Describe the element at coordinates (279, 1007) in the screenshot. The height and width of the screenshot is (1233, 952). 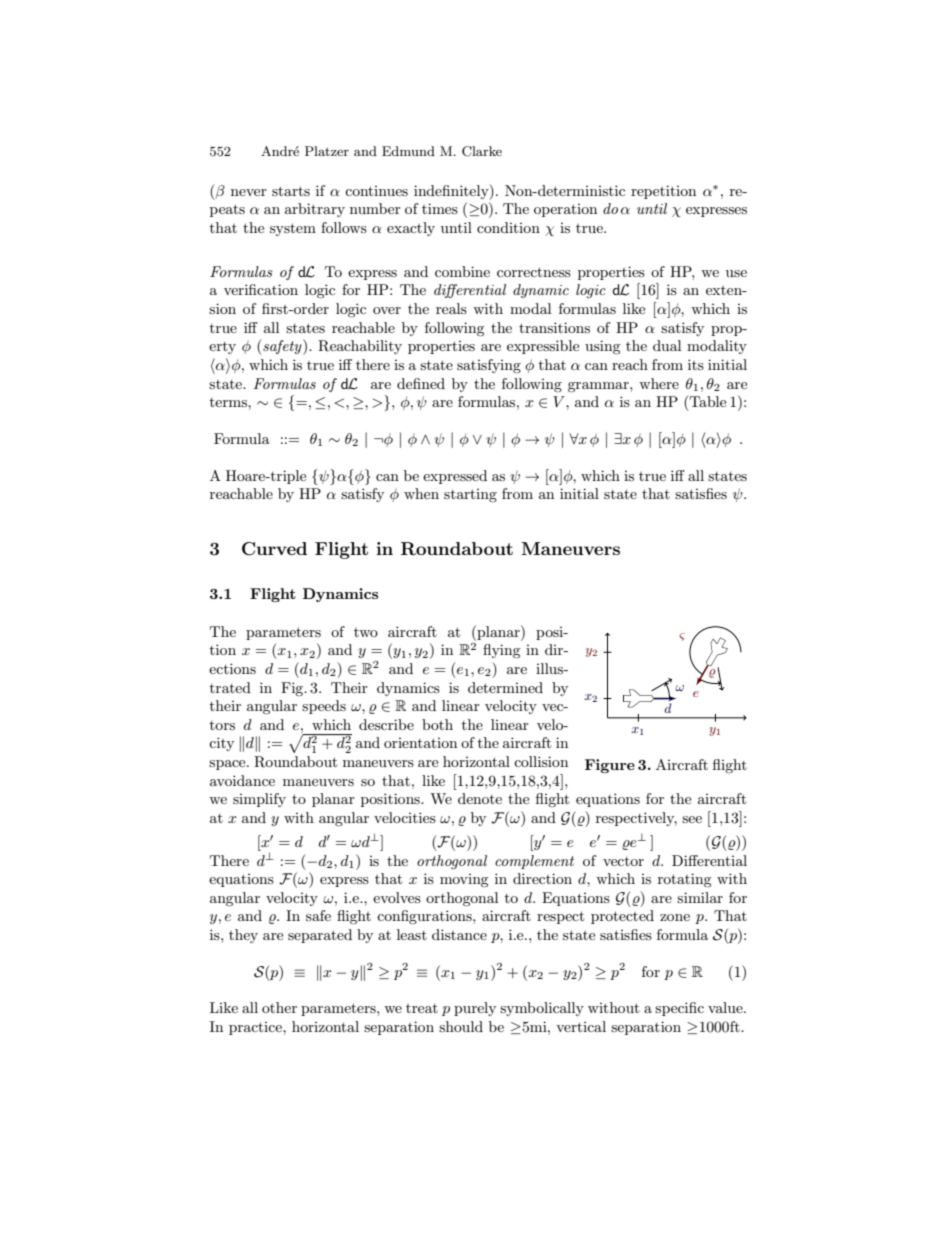
I see `other` at that location.
